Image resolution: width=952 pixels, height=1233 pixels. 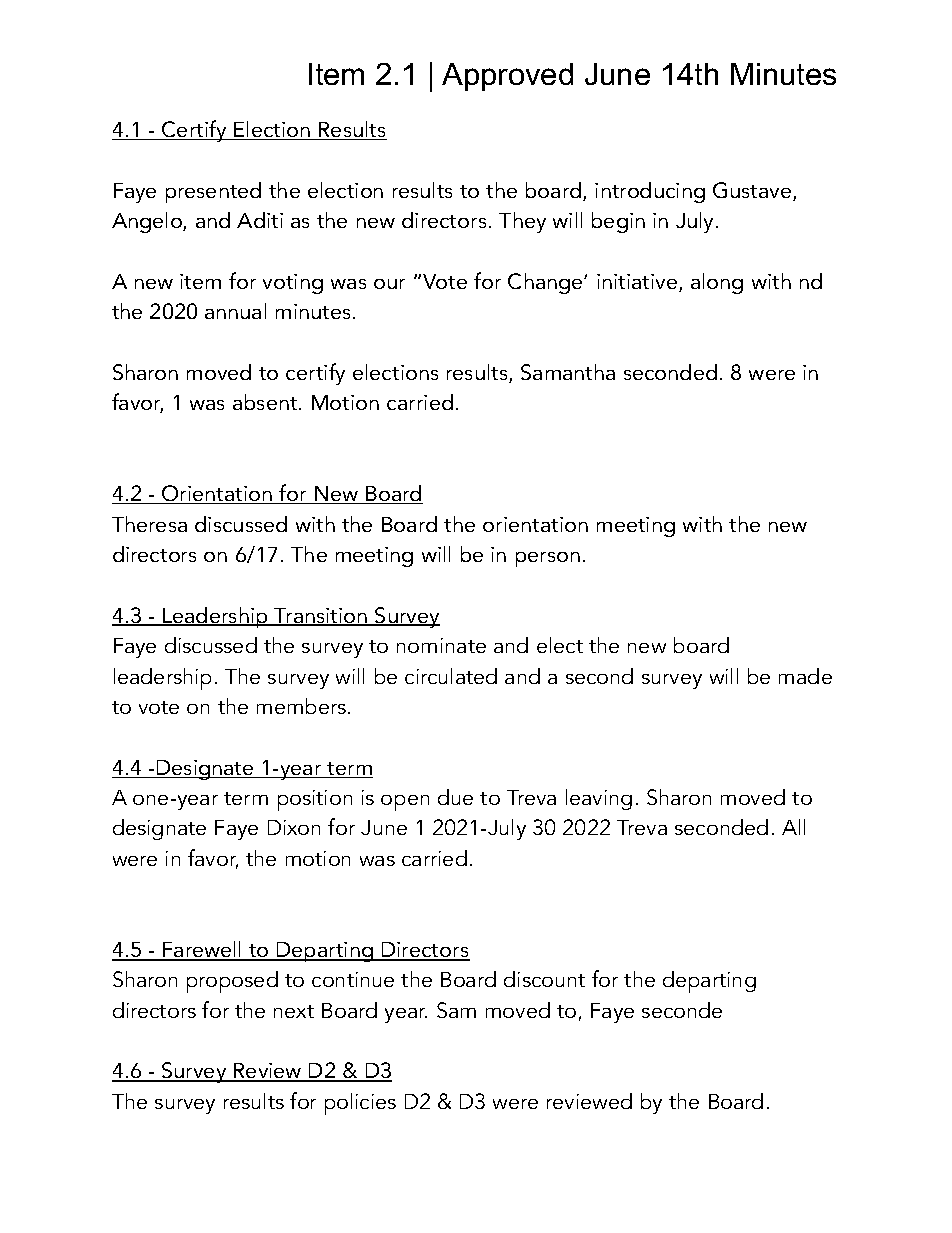 I want to click on made, so click(x=805, y=676).
